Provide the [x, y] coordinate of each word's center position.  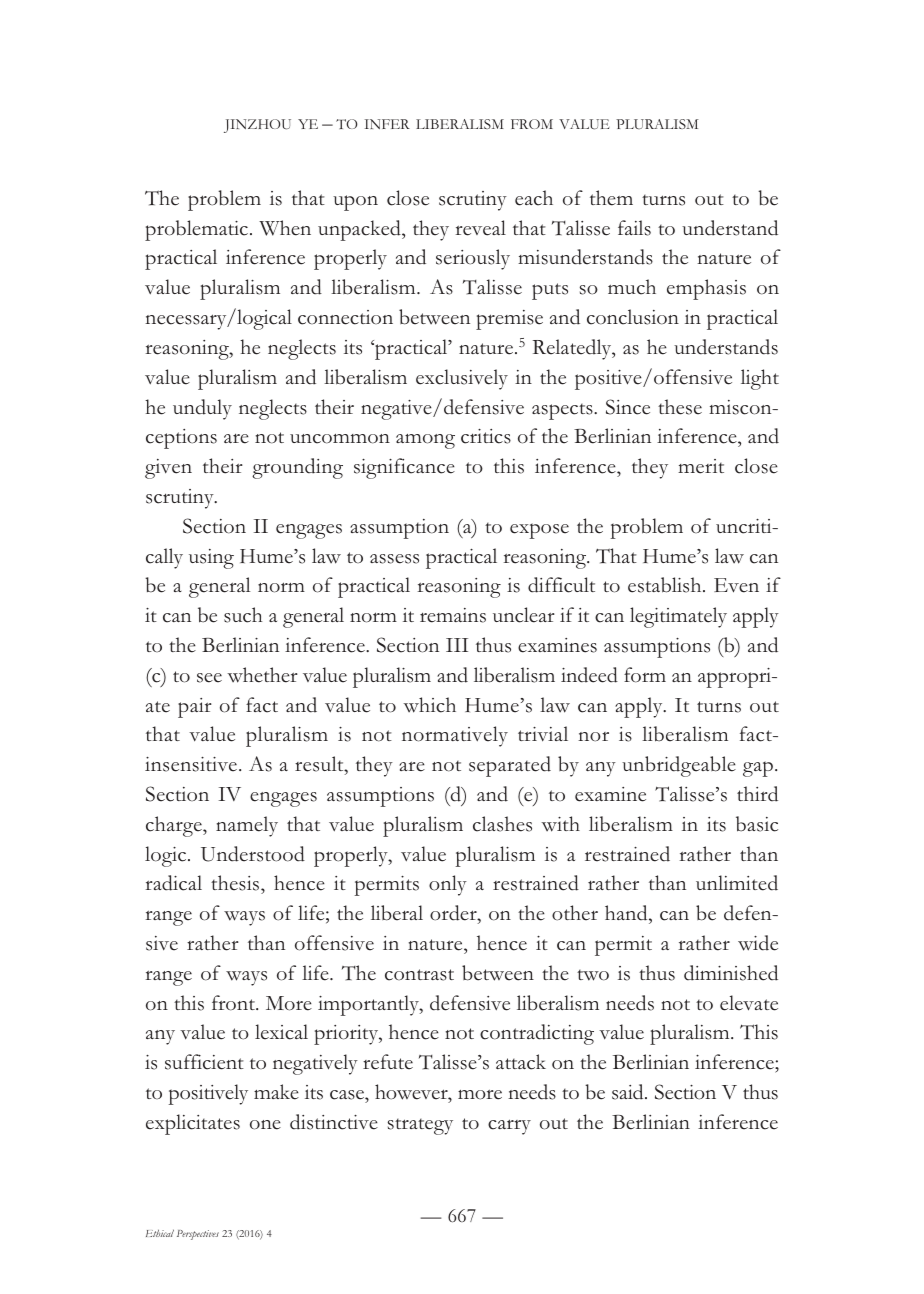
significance [404, 468]
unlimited [737, 883]
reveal [481, 228]
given [168, 469]
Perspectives [198, 1235]
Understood [253, 854]
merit [701, 466]
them [611, 198]
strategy [420, 1126]
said [629, 1092]
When [285, 228]
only [448, 885]
